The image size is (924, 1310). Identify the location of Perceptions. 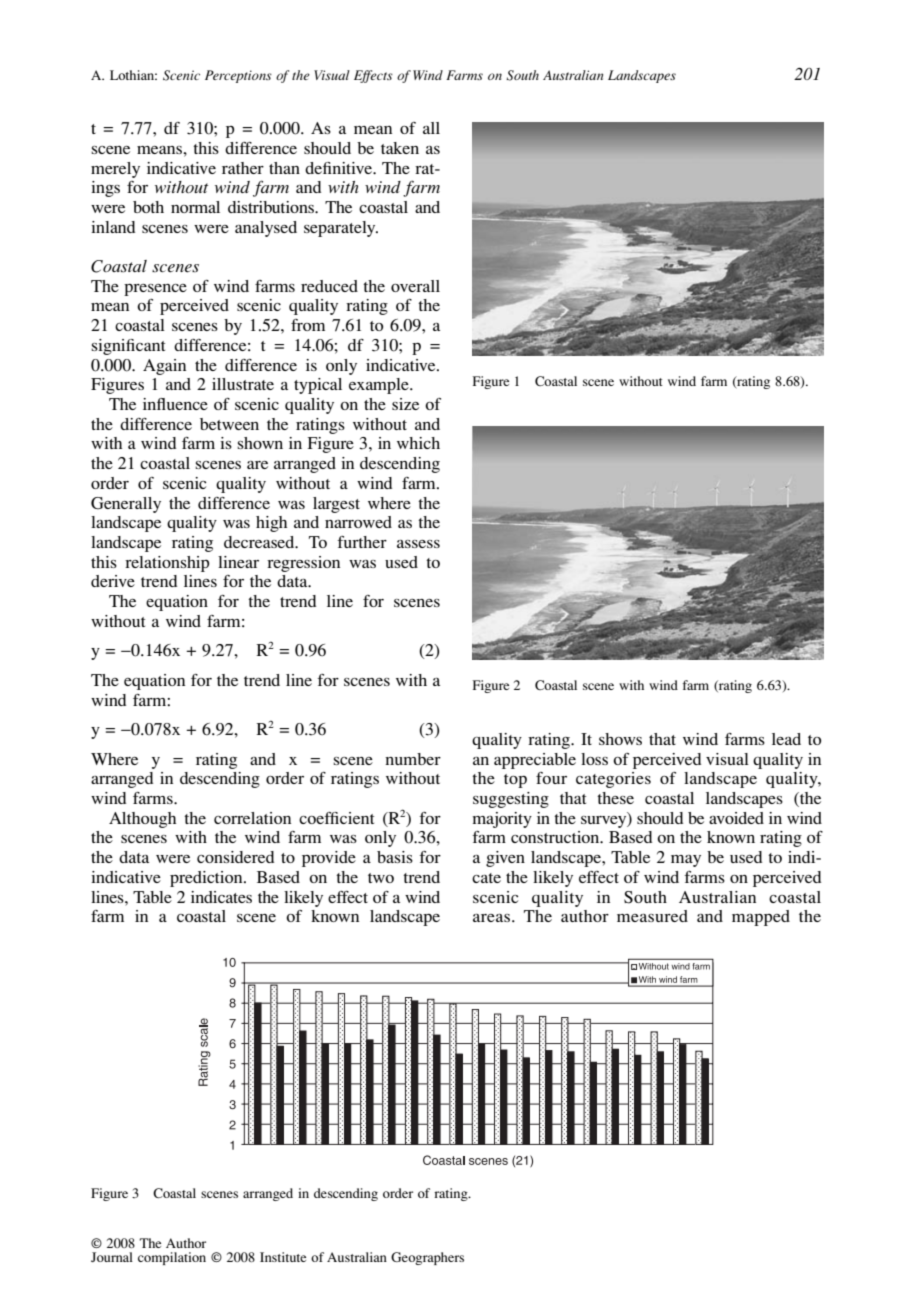
(238, 76).
